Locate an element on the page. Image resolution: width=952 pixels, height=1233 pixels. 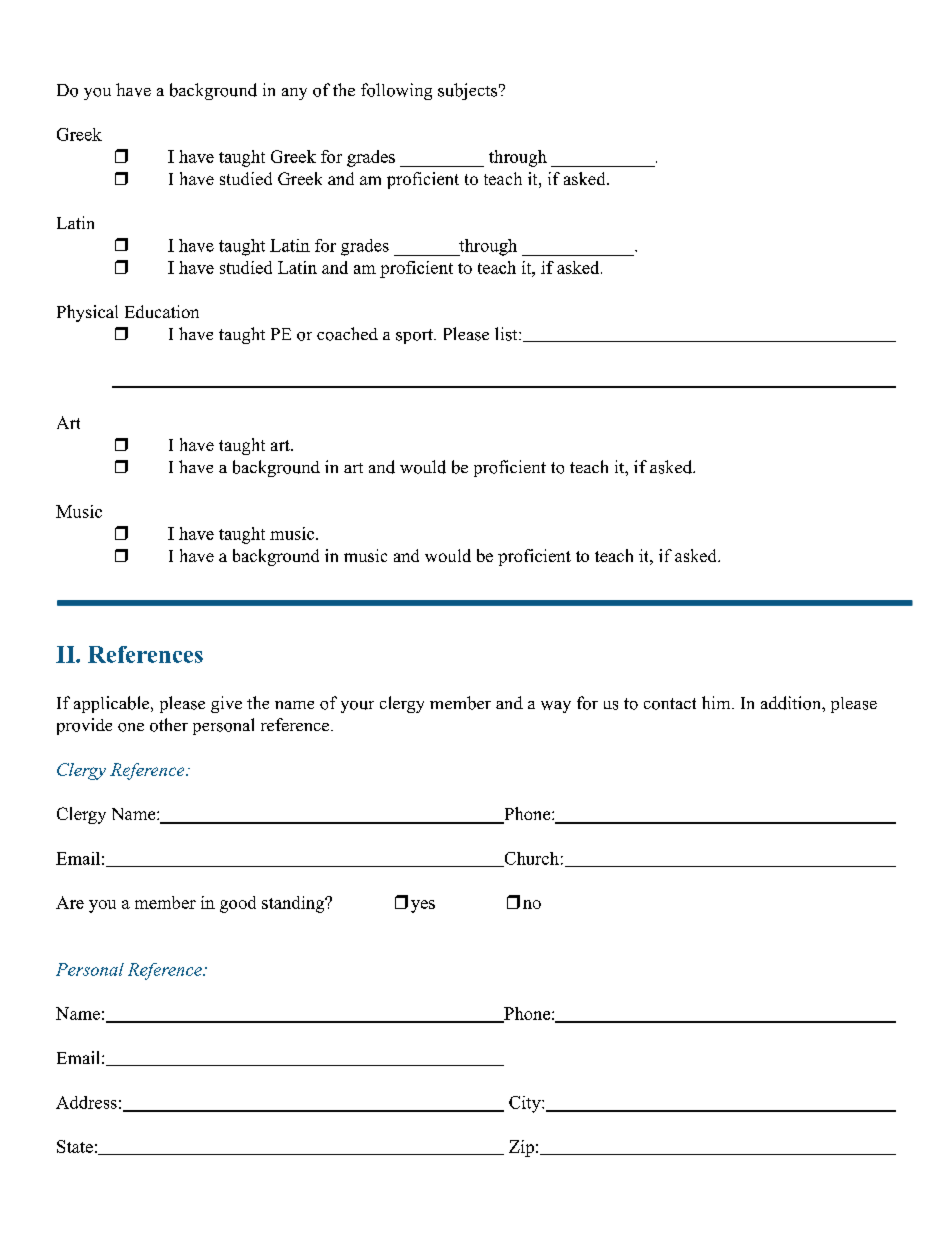
your is located at coordinates (357, 707).
